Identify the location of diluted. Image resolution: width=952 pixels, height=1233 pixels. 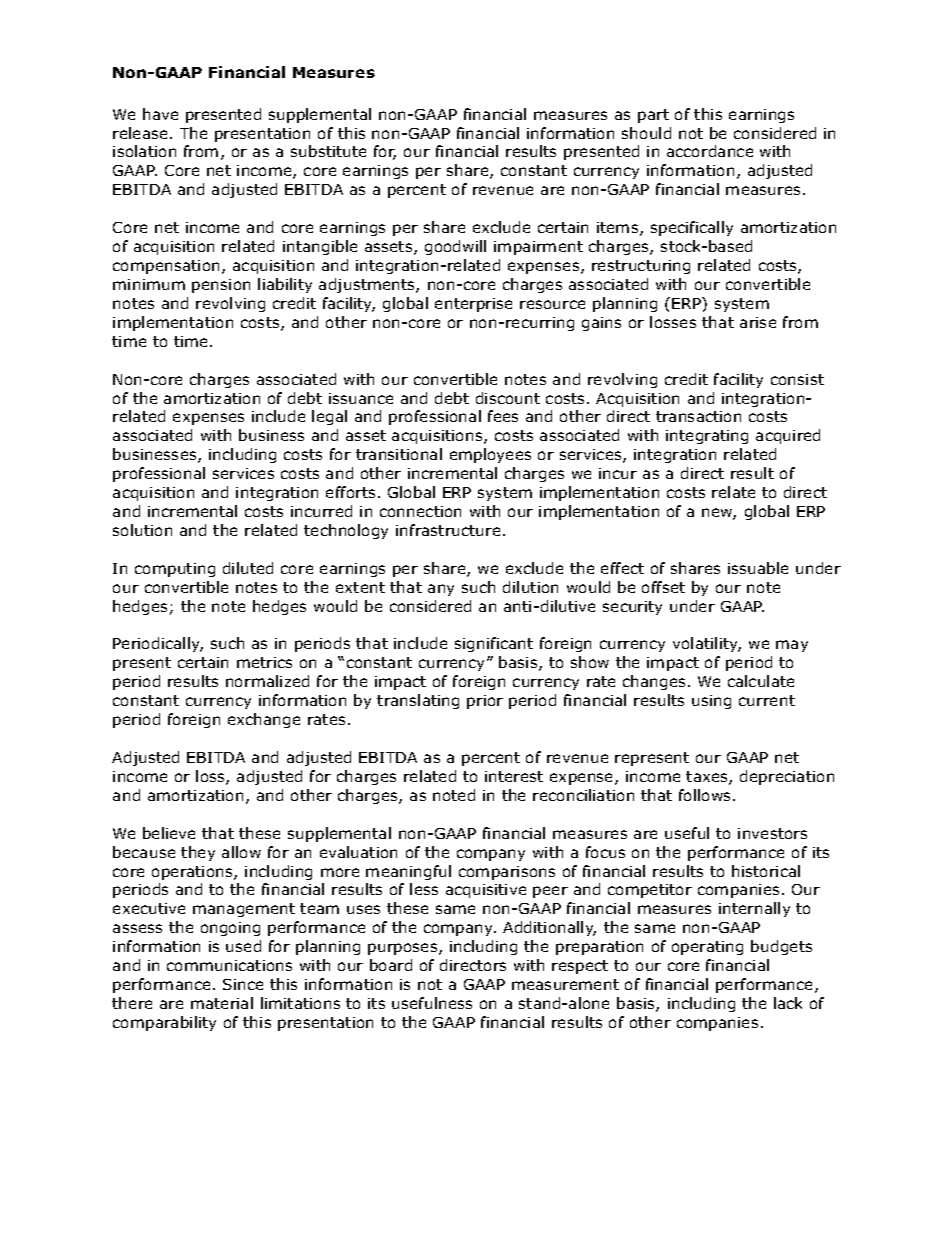
(248, 568).
